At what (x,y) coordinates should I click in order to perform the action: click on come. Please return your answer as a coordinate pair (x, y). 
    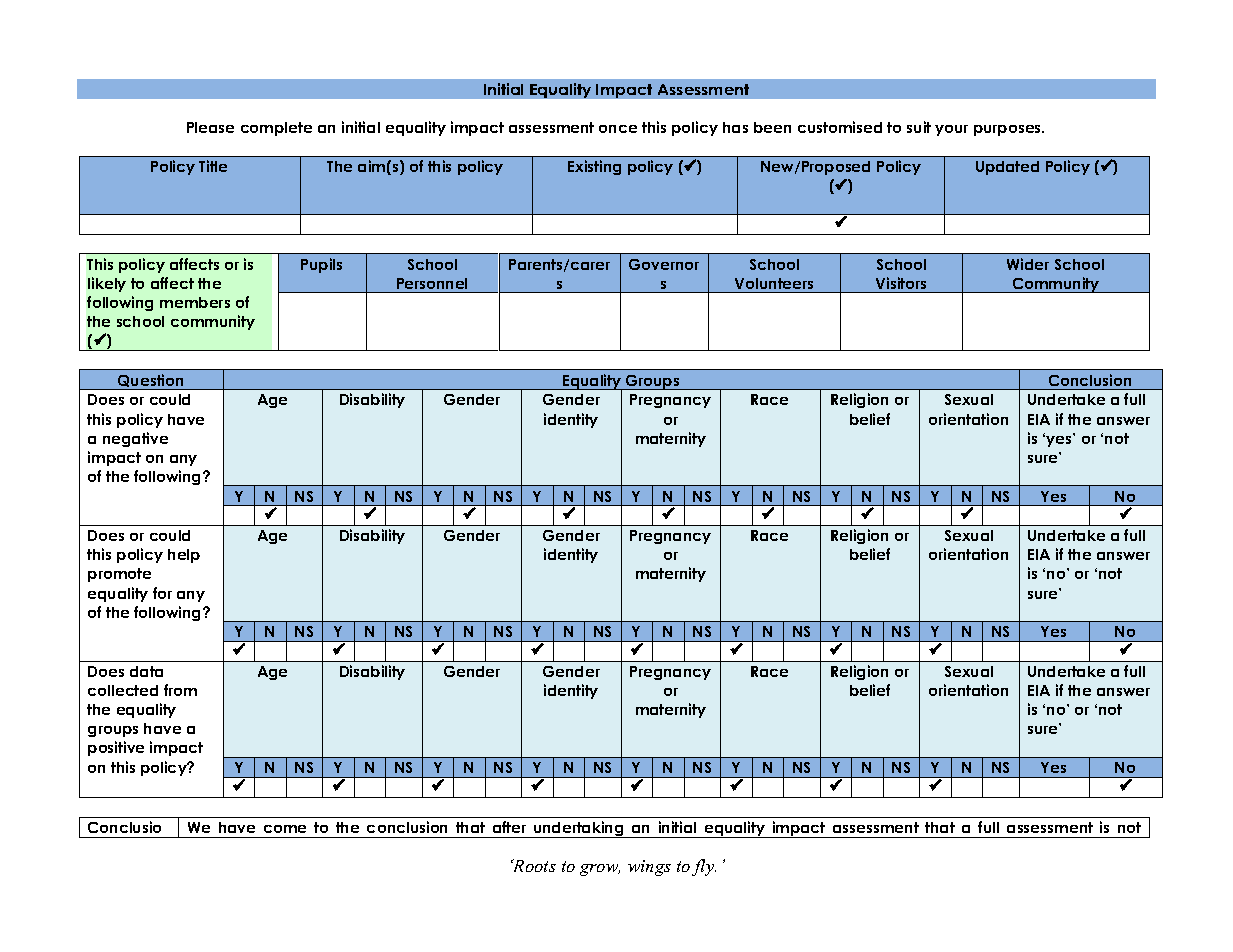
    Looking at the image, I should click on (285, 829).
